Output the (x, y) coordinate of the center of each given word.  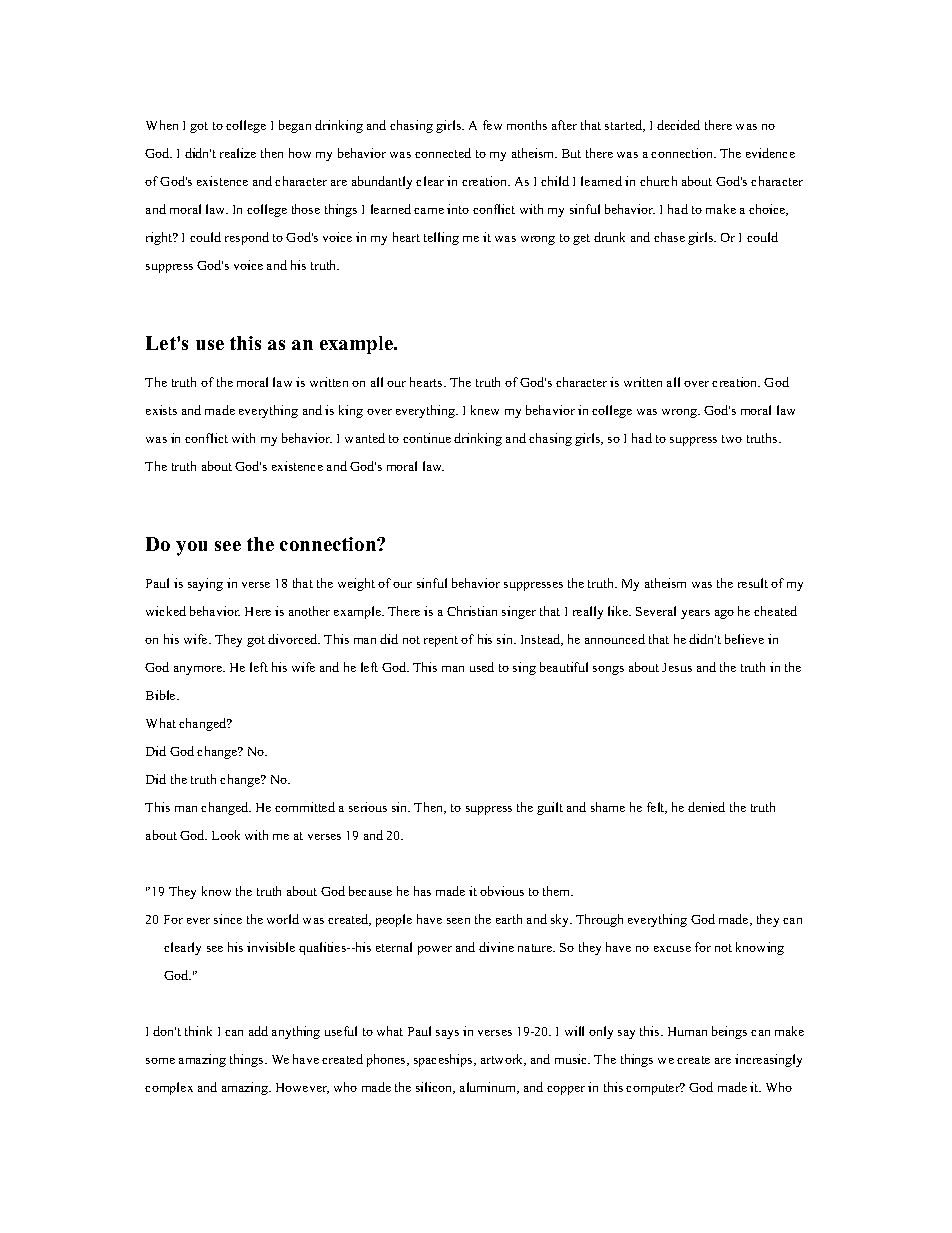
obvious (502, 891)
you (191, 548)
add (258, 1031)
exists (161, 410)
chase (669, 237)
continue (427, 438)
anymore (199, 670)
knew (485, 410)
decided (678, 125)
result (753, 583)
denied (706, 807)
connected (443, 153)
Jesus (677, 667)
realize (238, 153)
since (228, 919)
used (482, 667)
